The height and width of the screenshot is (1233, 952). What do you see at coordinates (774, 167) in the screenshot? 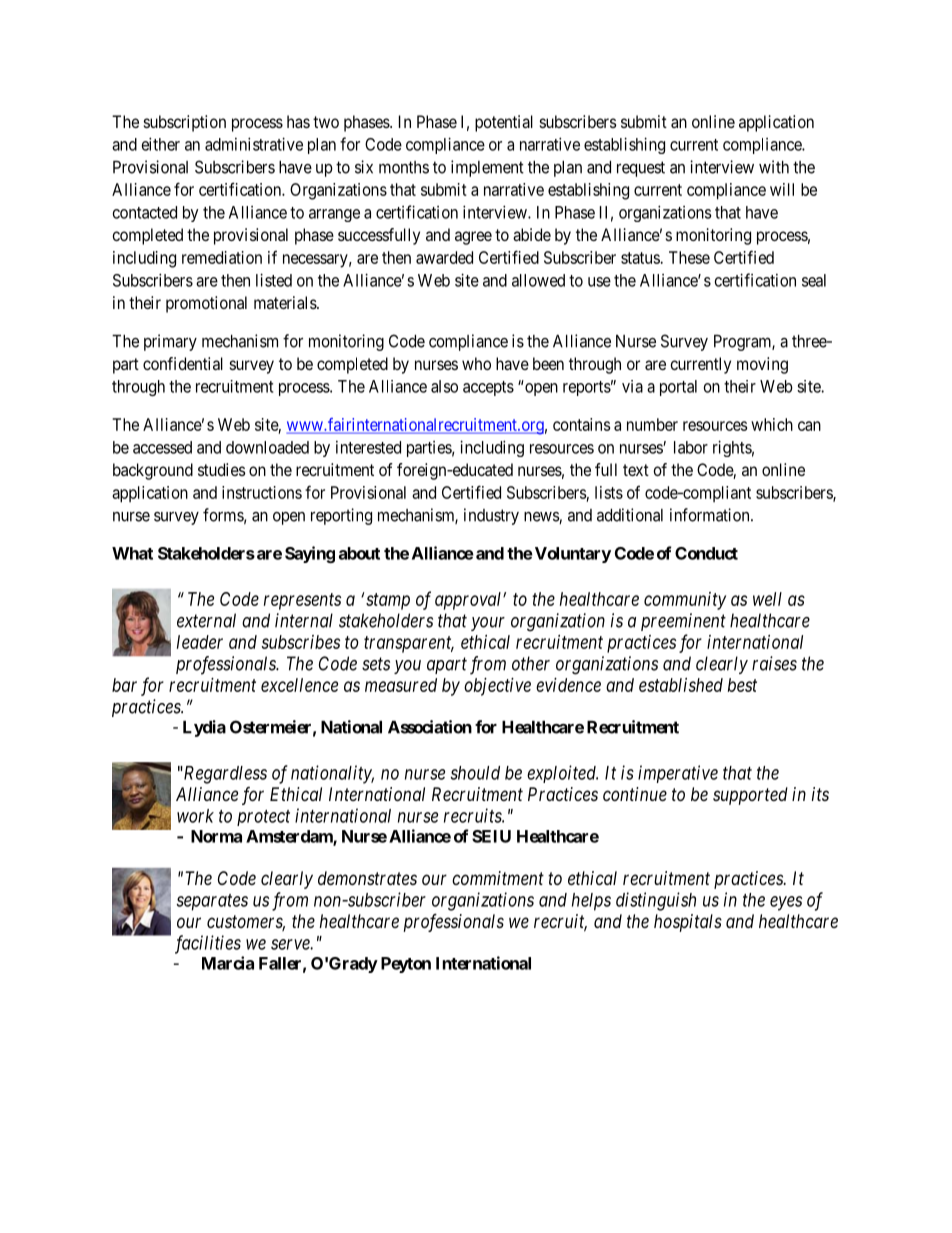
I see `with` at bounding box center [774, 167].
